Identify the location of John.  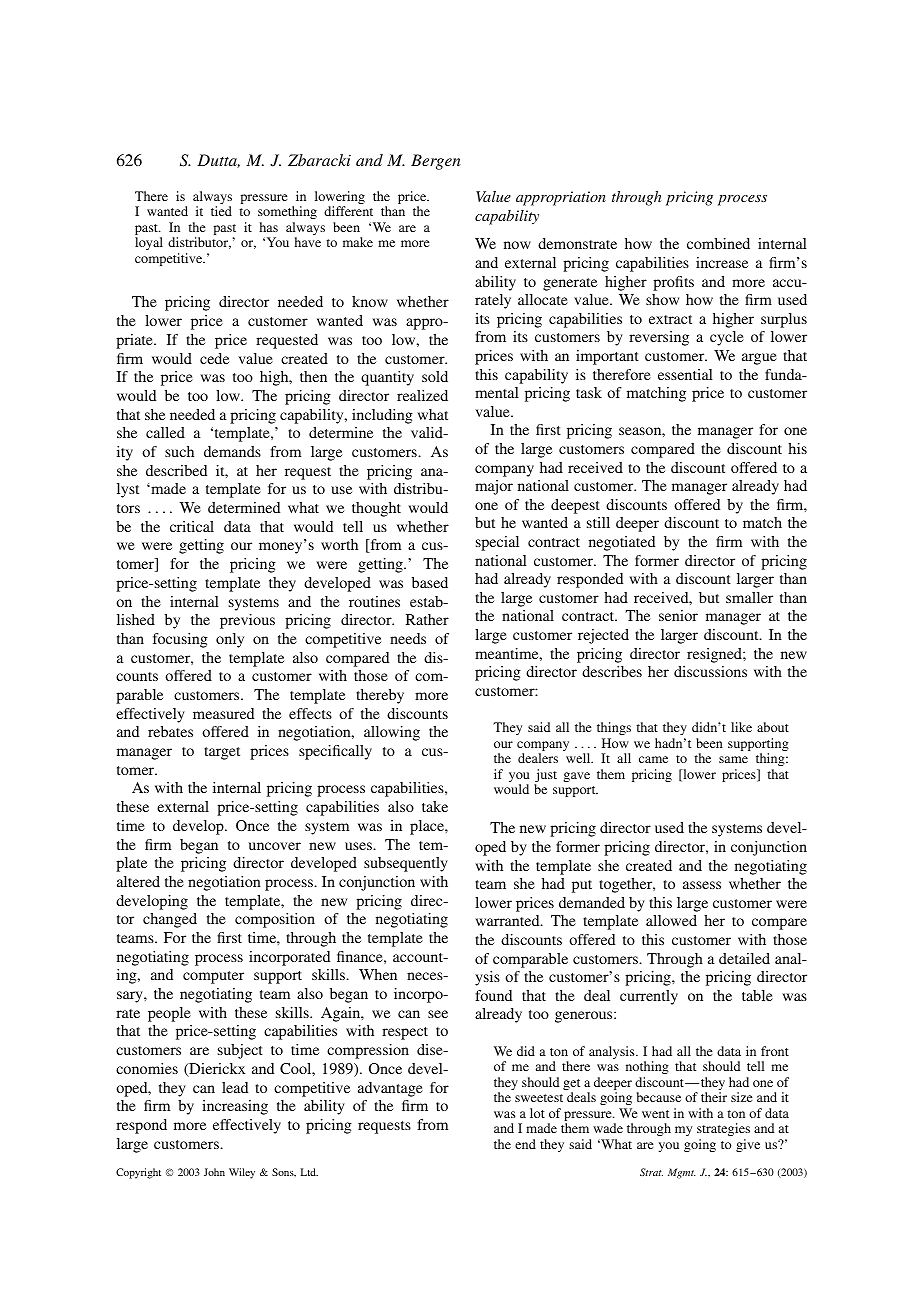
(214, 1172).
